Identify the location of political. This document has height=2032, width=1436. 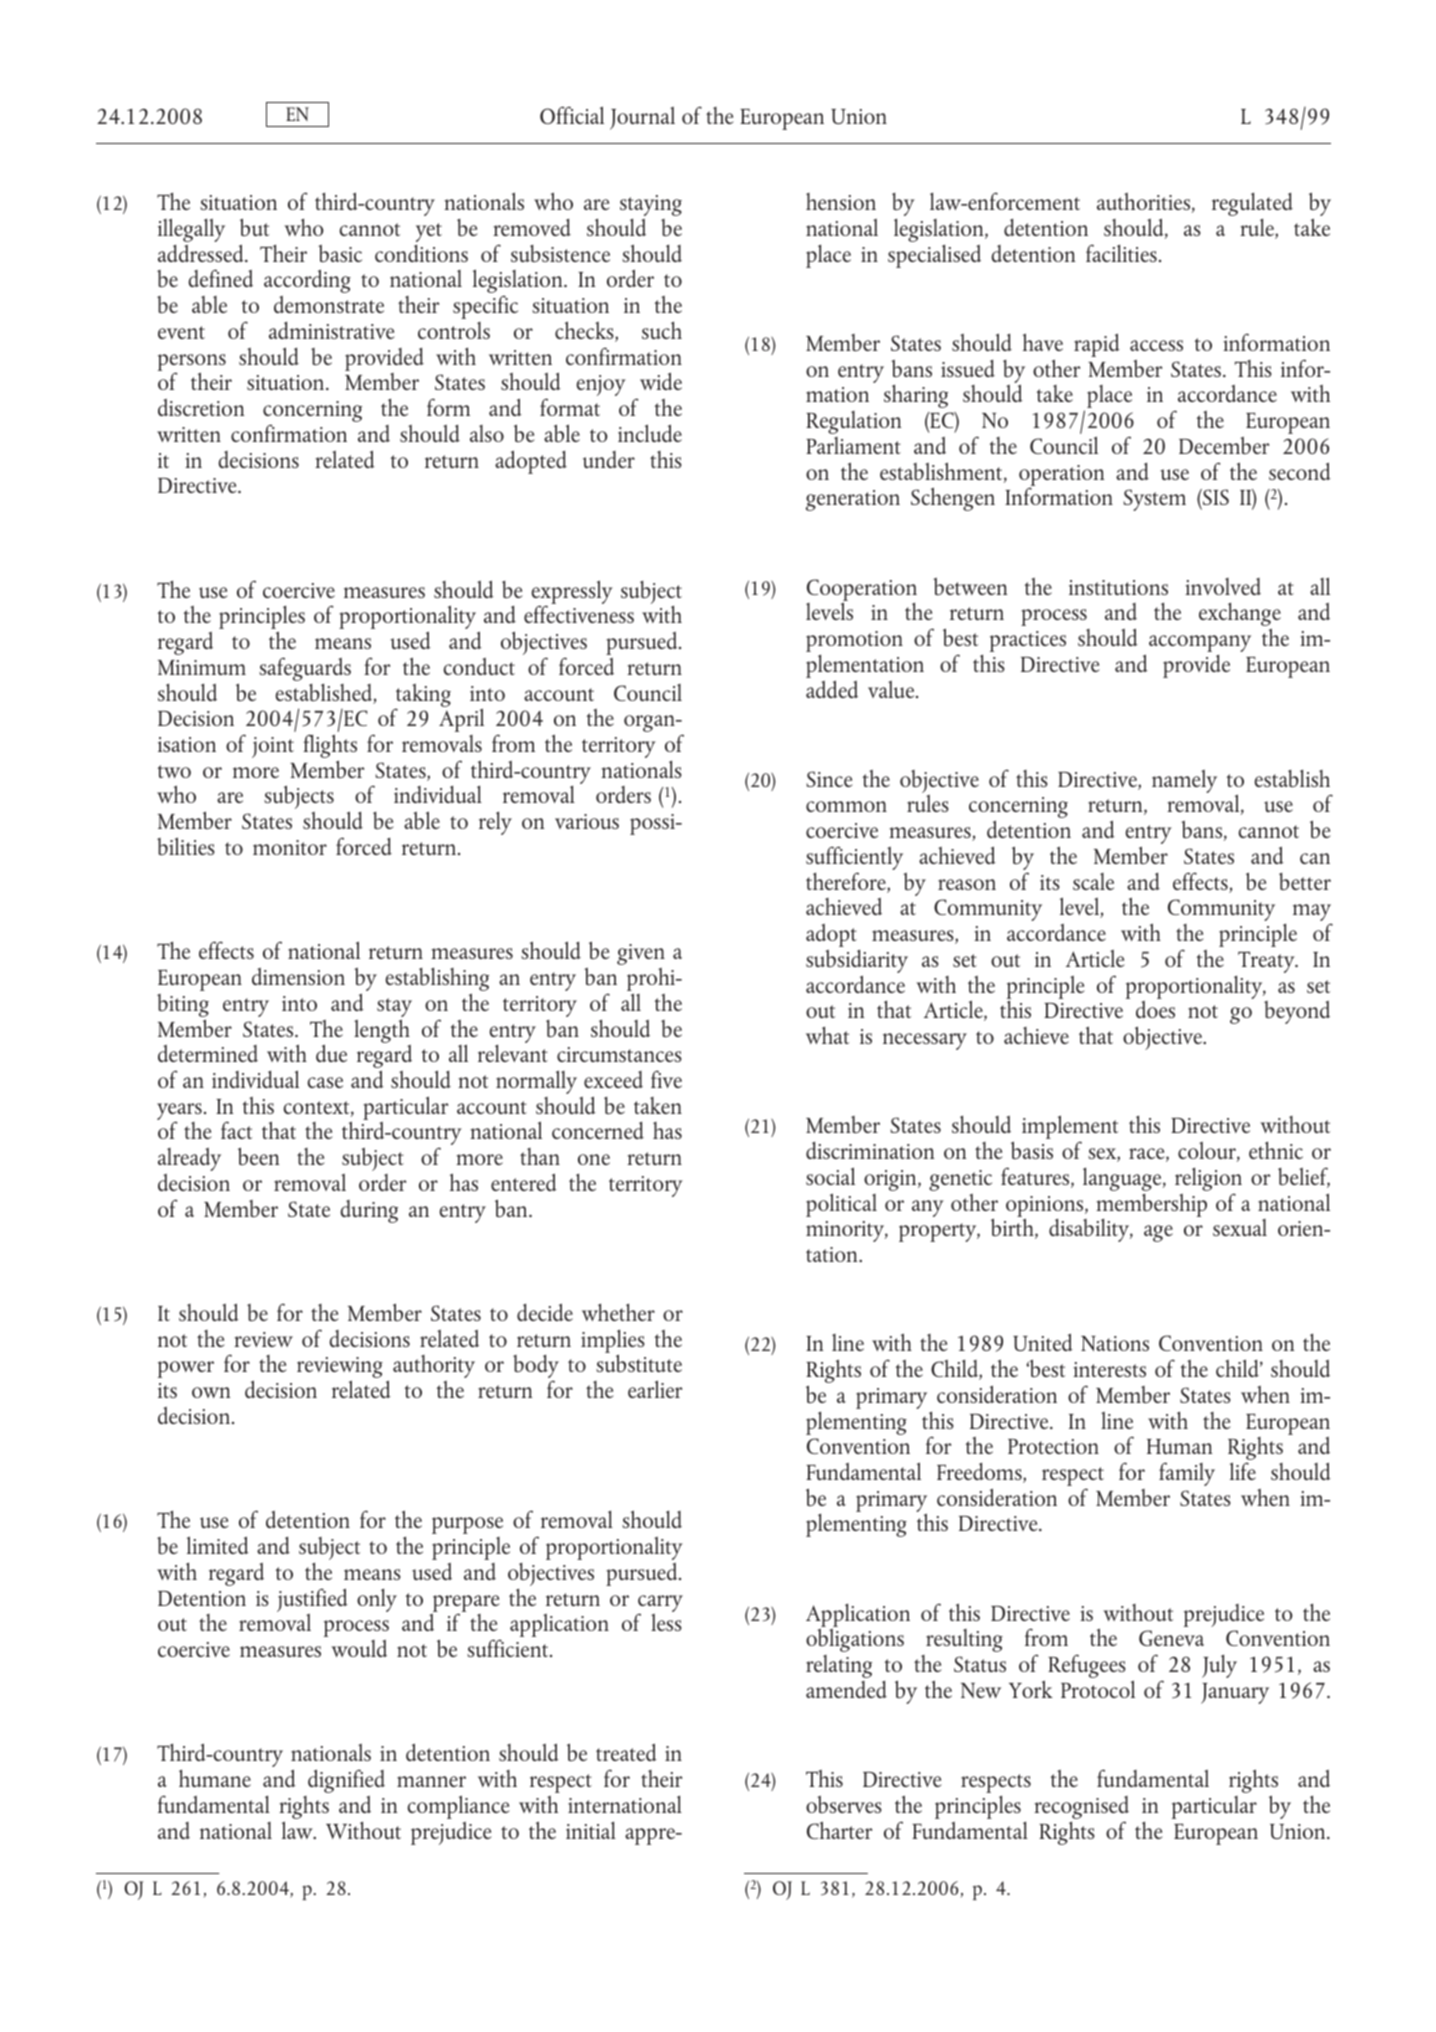
(841, 1205).
